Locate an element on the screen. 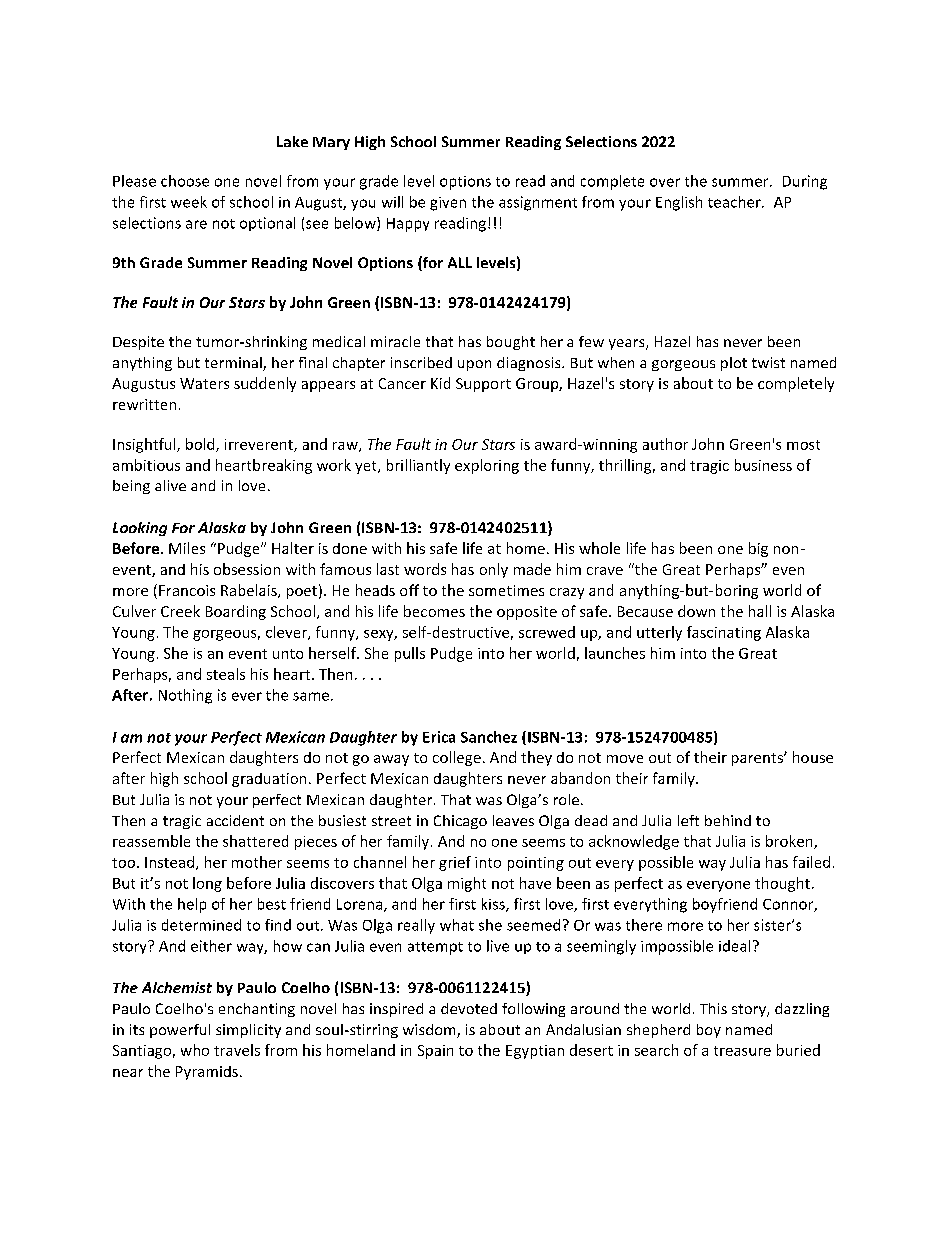 The height and width of the screenshot is (1233, 952). choose is located at coordinates (185, 181).
